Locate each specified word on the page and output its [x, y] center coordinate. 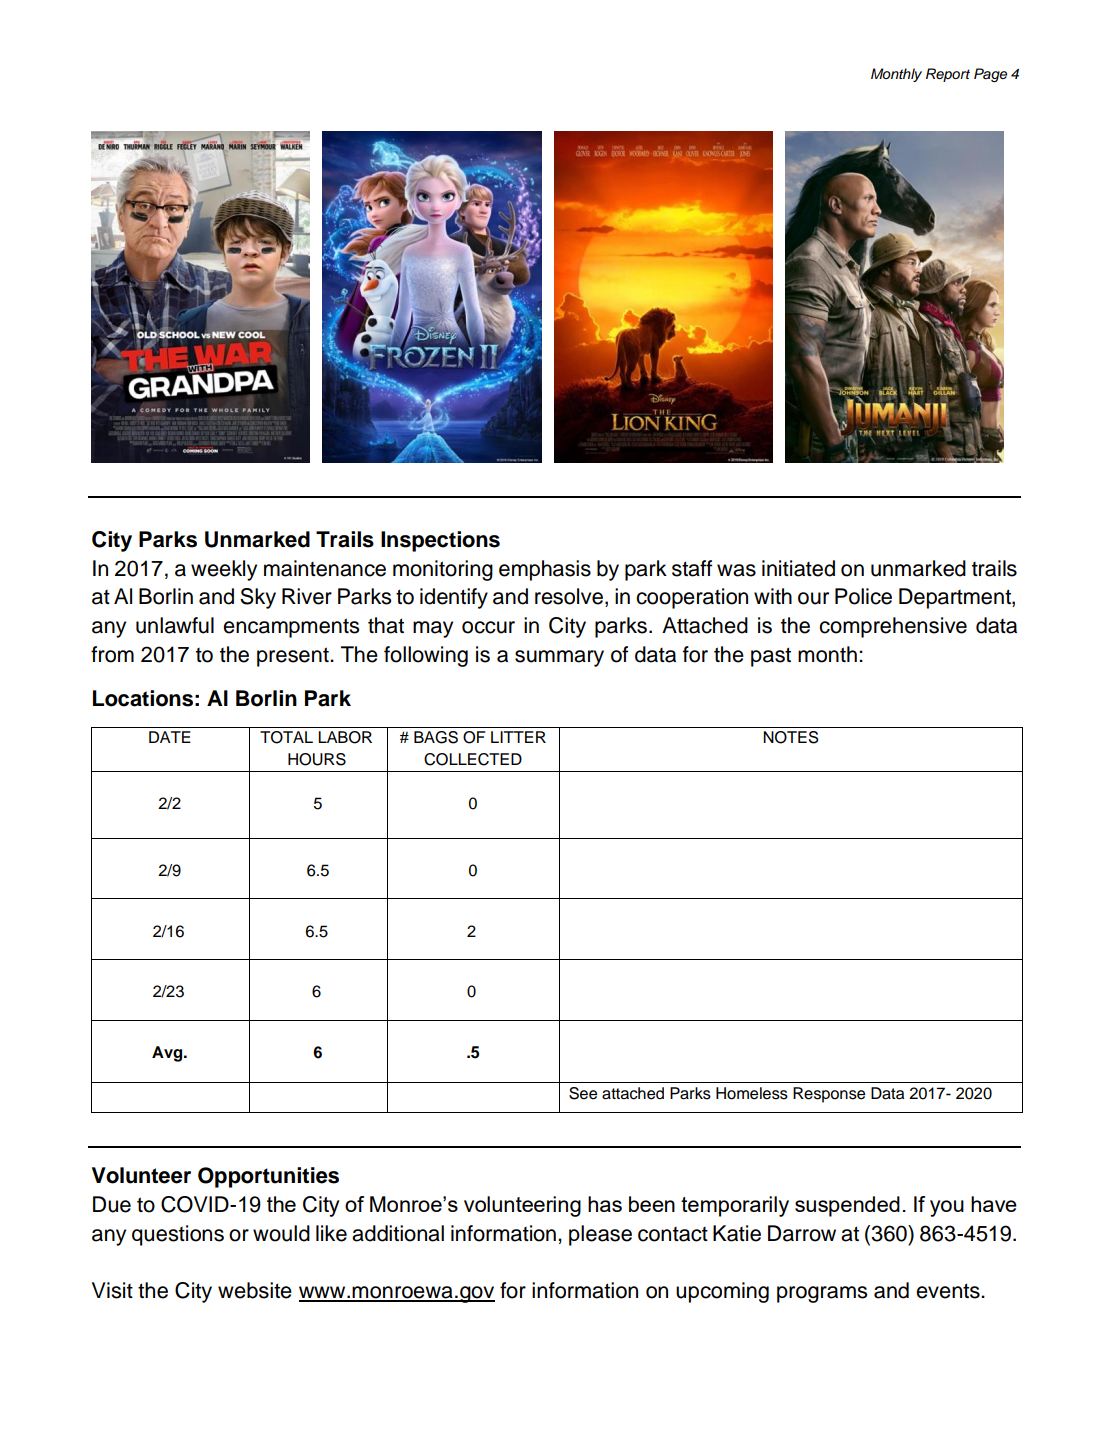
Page [990, 75]
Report [948, 75]
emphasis [545, 570]
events [949, 1291]
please [600, 1235]
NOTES [790, 737]
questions [178, 1235]
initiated [798, 568]
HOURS [317, 759]
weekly [224, 570]
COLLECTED [473, 759]
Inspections [440, 541]
